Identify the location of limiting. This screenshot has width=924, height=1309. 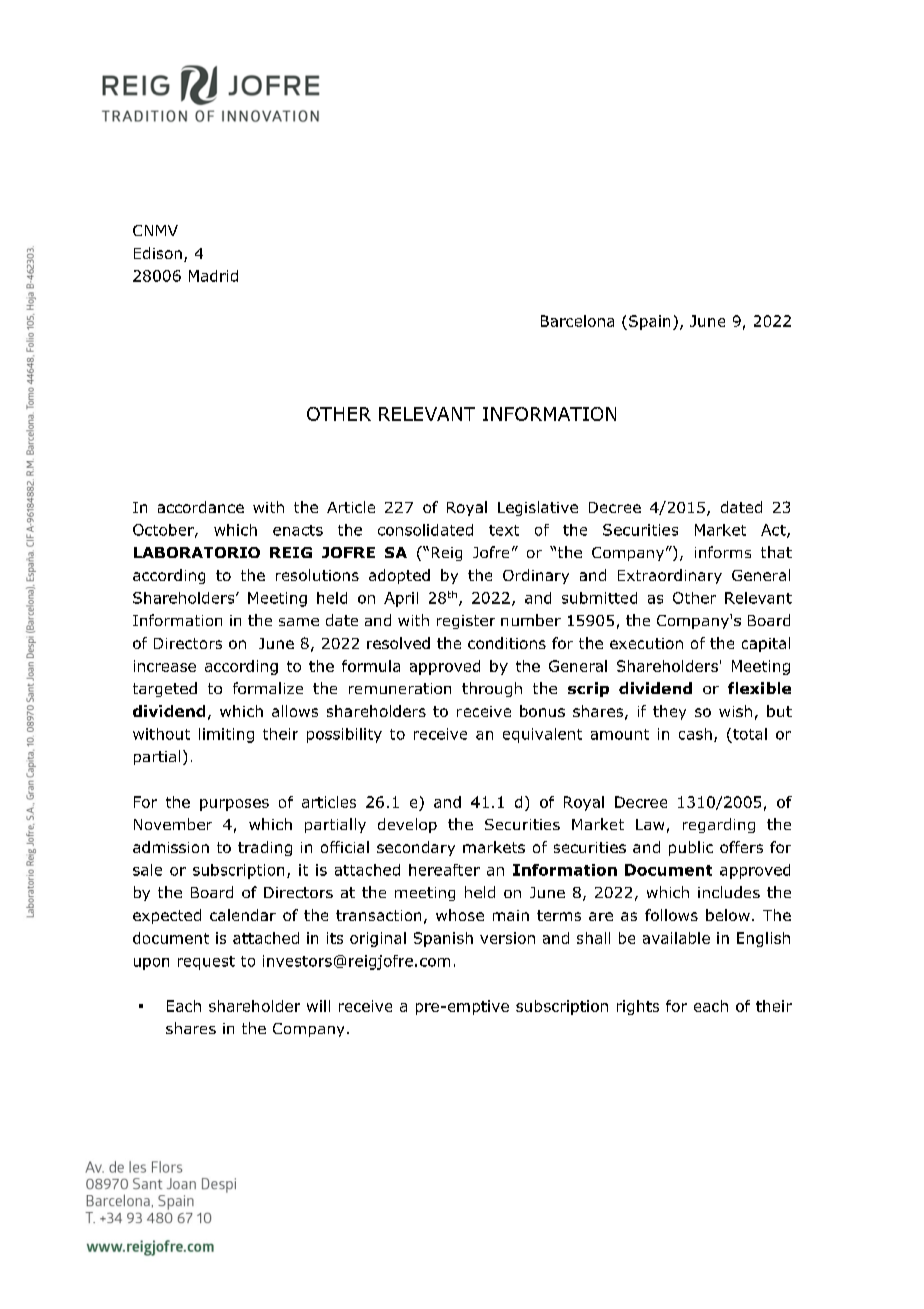
(226, 735).
